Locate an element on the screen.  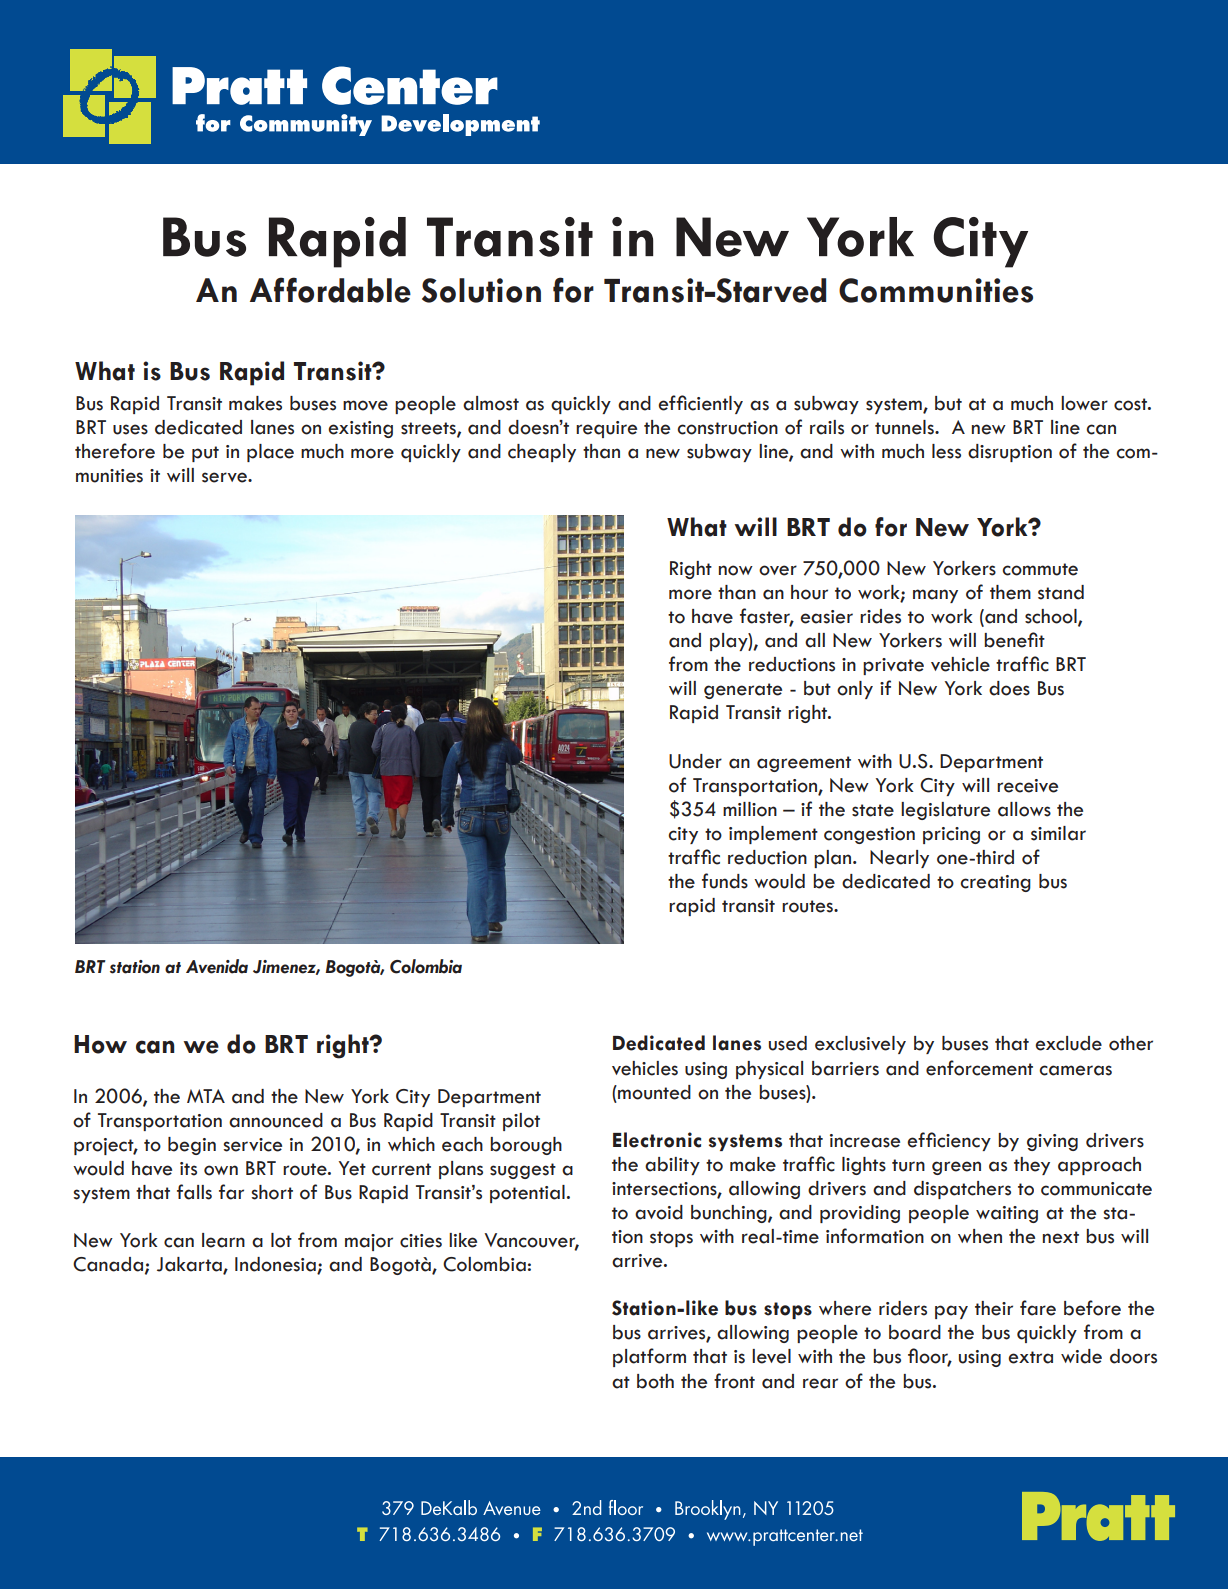
Jakarta is located at coordinates (190, 1265).
